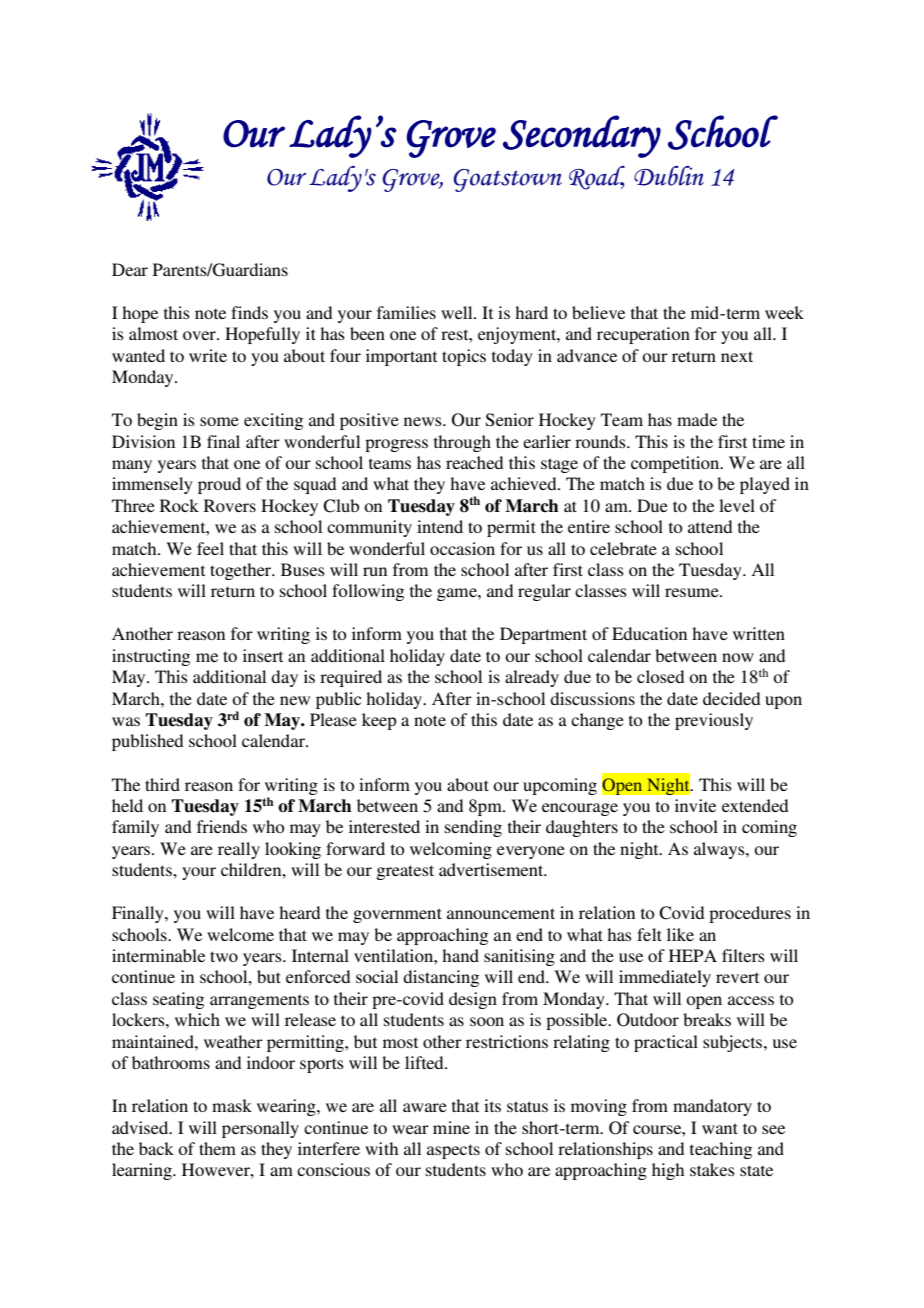 Image resolution: width=924 pixels, height=1308 pixels. Describe the element at coordinates (721, 1150) in the screenshot. I see `teaching` at that location.
